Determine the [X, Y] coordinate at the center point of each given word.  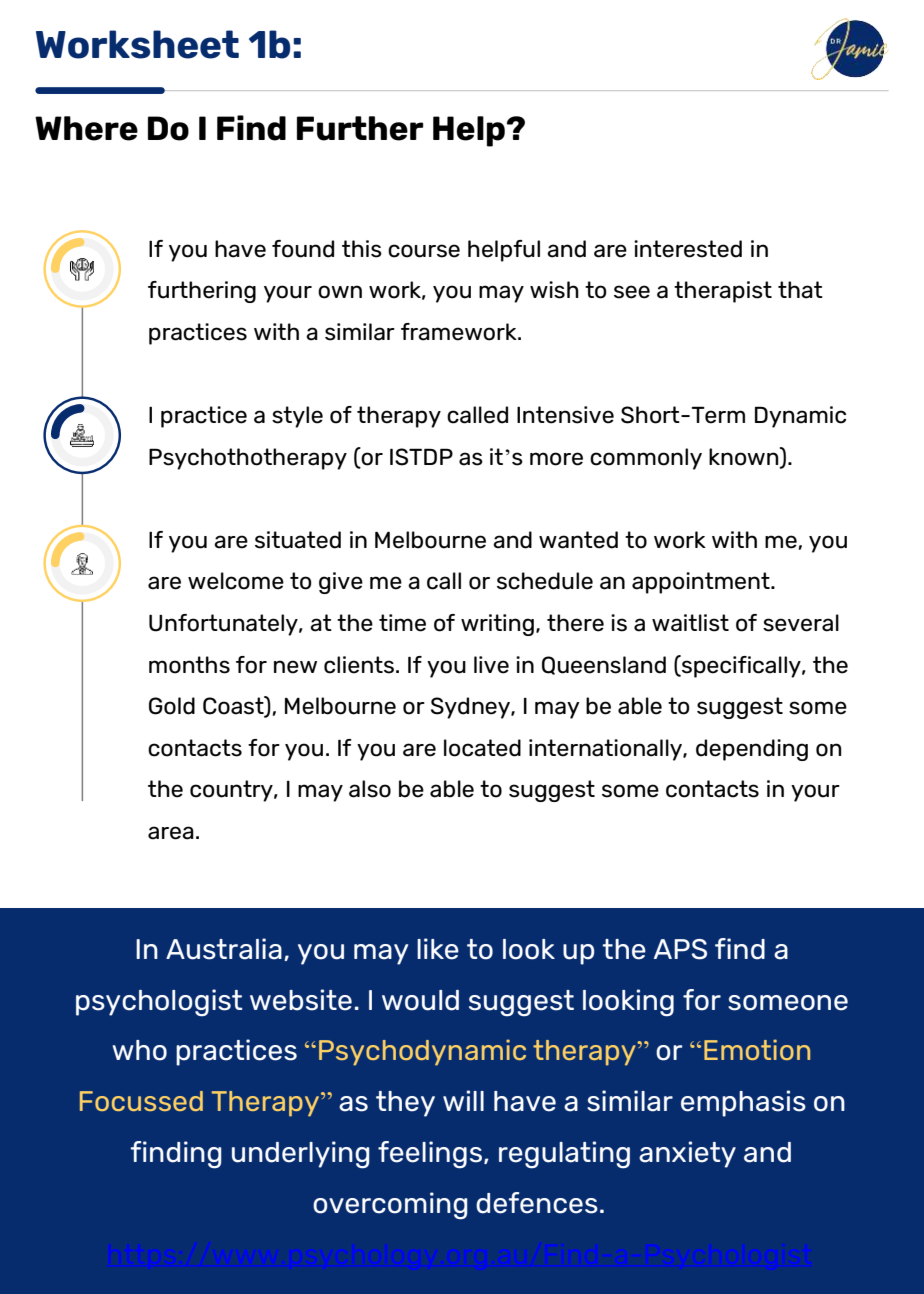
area [171, 833]
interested [688, 249]
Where [86, 128]
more [556, 459]
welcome [236, 581]
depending [752, 750]
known [745, 457]
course [424, 251]
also [370, 789]
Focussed [141, 1101]
